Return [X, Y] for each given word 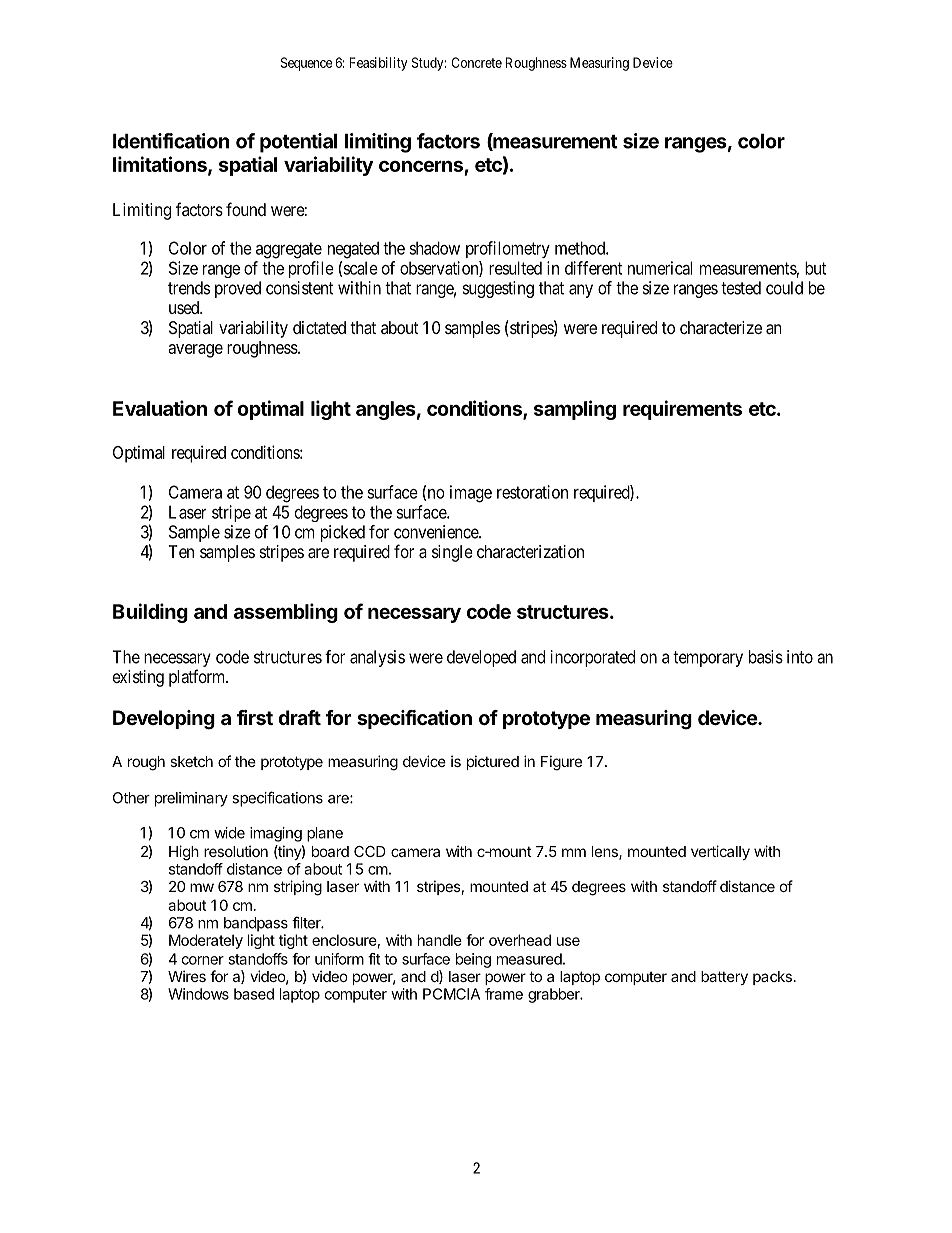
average [195, 351]
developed [481, 658]
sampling [575, 410]
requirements [682, 410]
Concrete [476, 62]
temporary [708, 659]
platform [198, 678]
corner [202, 960]
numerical [660, 268]
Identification [171, 141]
